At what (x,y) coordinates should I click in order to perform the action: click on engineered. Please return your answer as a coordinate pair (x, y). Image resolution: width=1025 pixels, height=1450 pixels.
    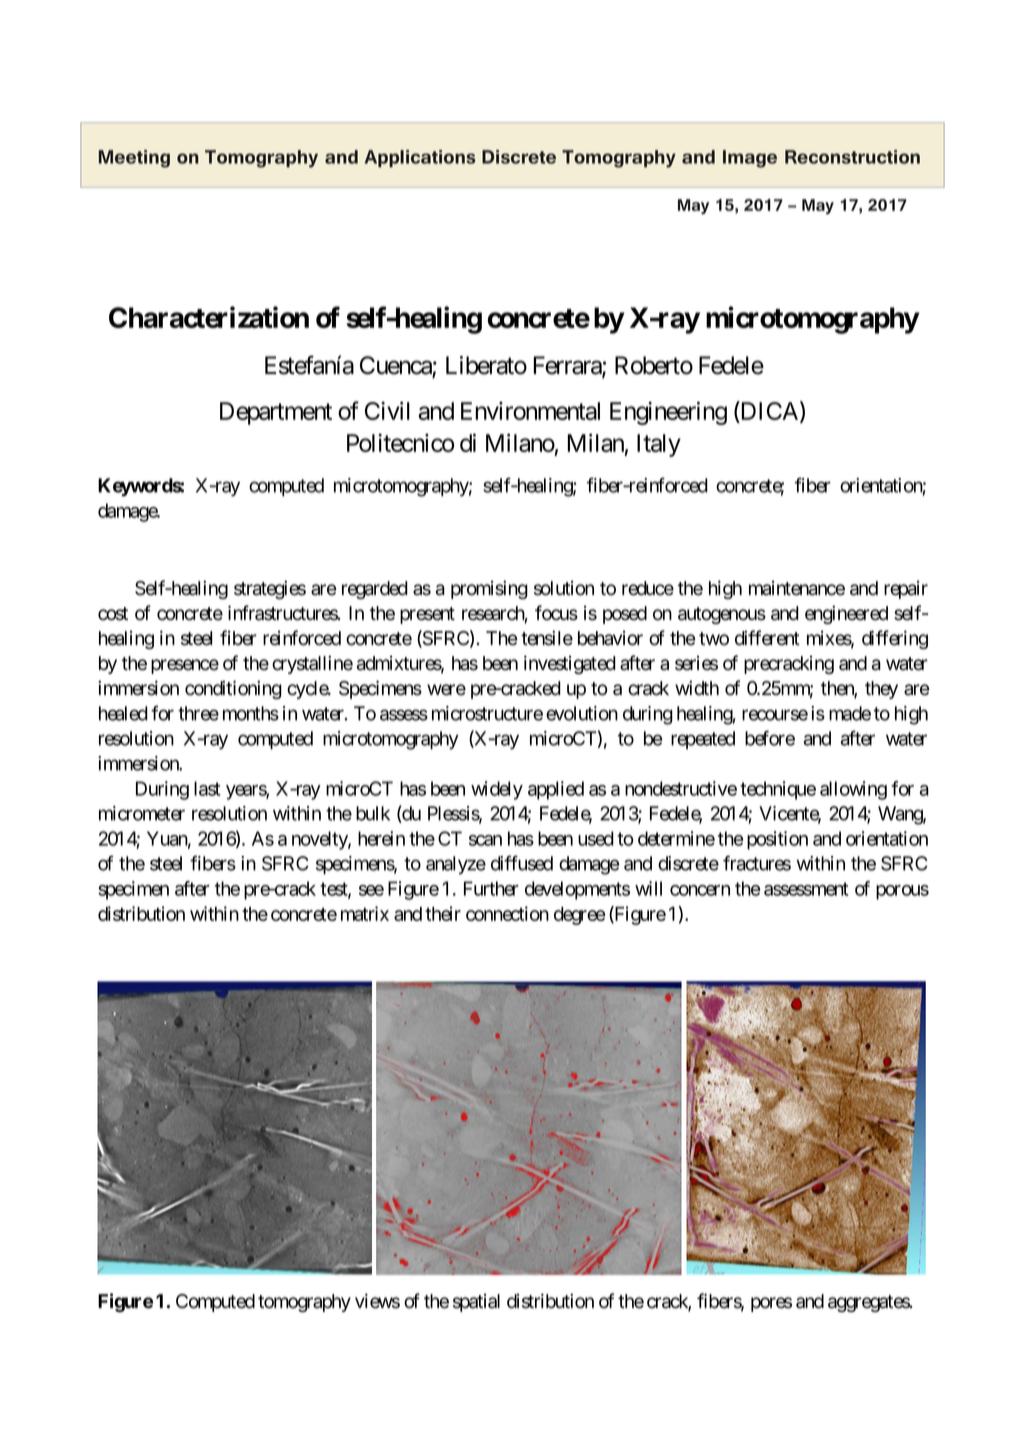
    Looking at the image, I should click on (846, 614).
